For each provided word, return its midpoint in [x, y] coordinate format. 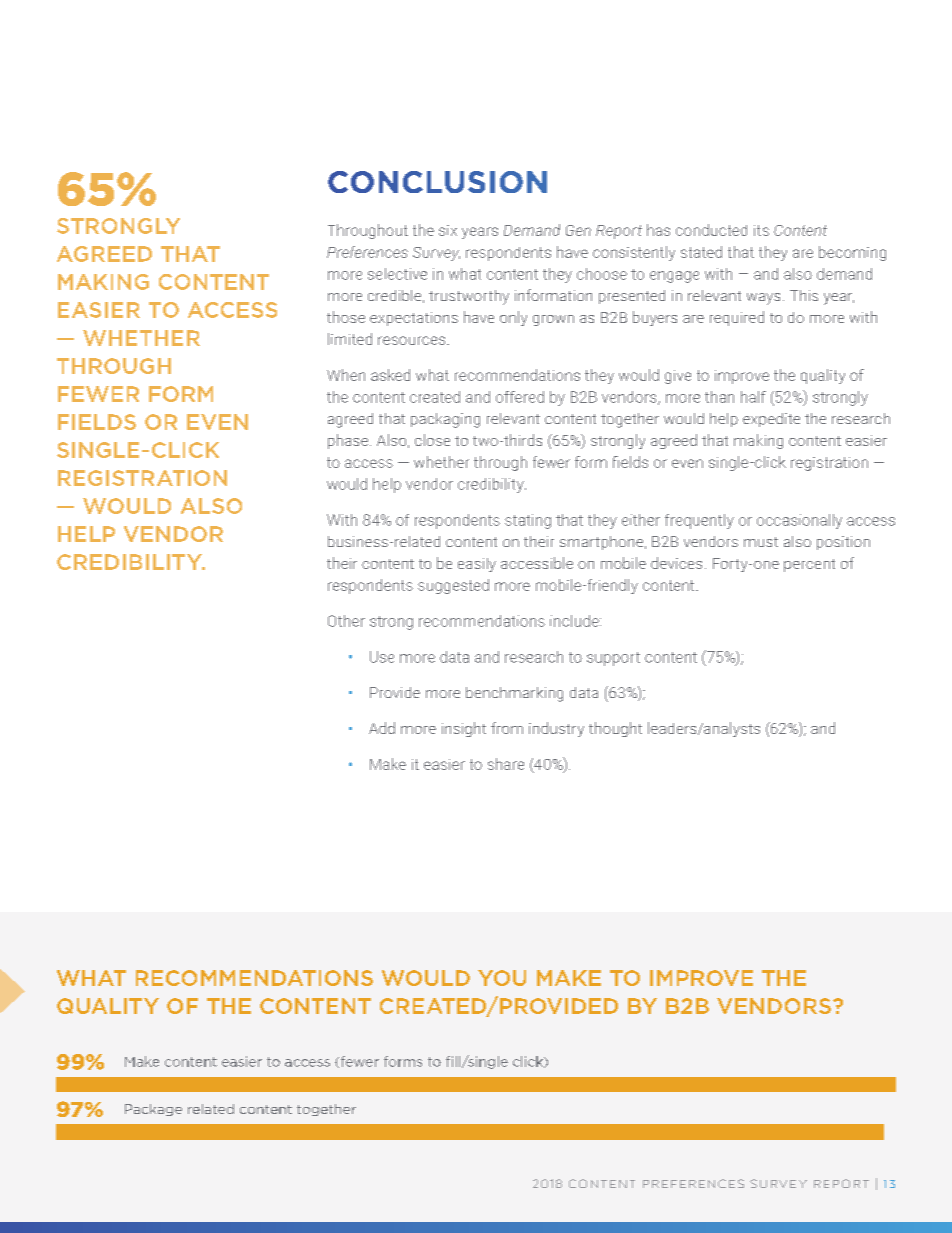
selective [397, 274]
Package [153, 1110]
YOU [502, 978]
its [761, 230]
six [448, 230]
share [506, 764]
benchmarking [514, 694]
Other [346, 621]
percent [809, 565]
